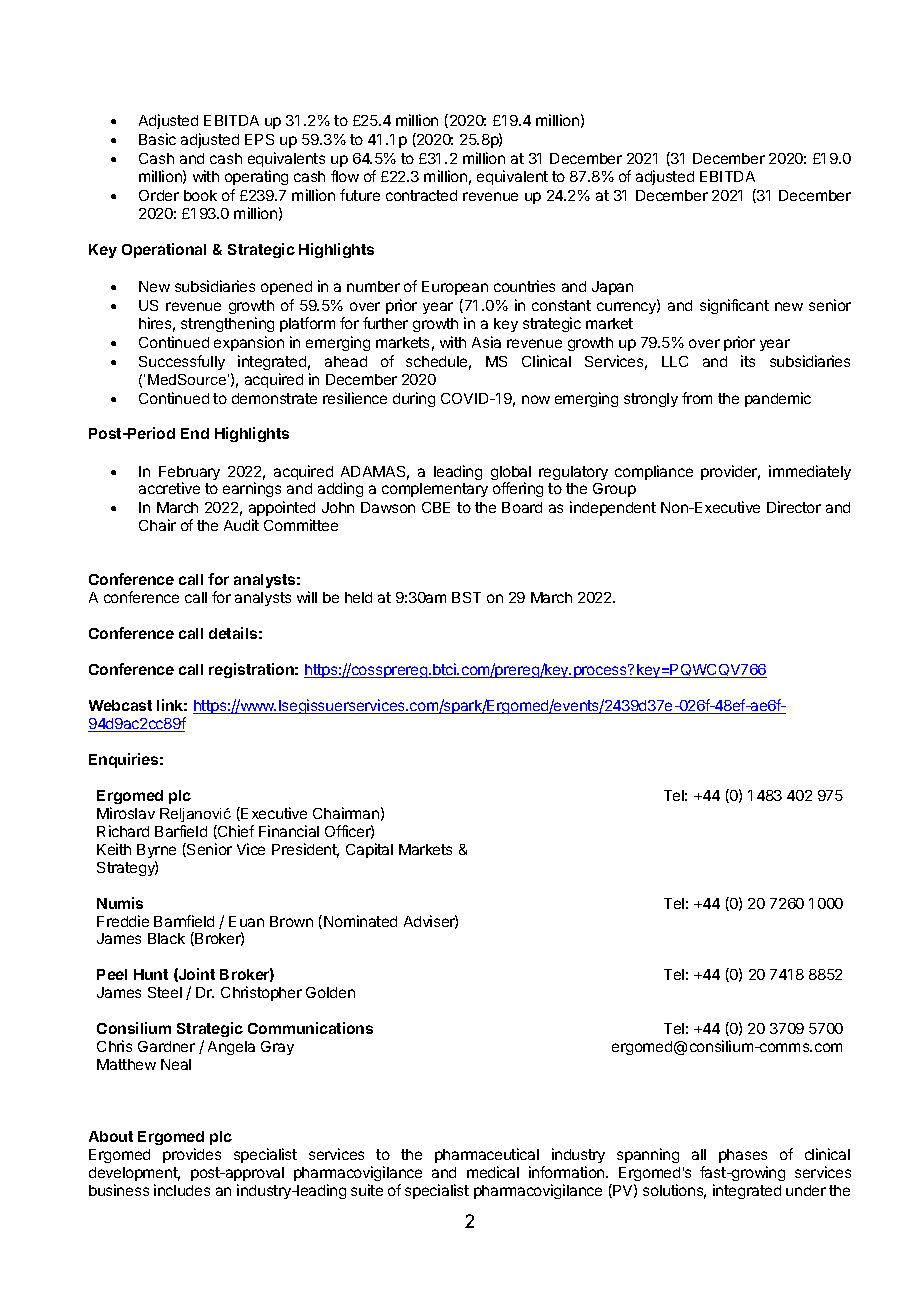 This screenshot has width=924, height=1310. Describe the element at coordinates (794, 507) in the screenshot. I see `Director` at that location.
